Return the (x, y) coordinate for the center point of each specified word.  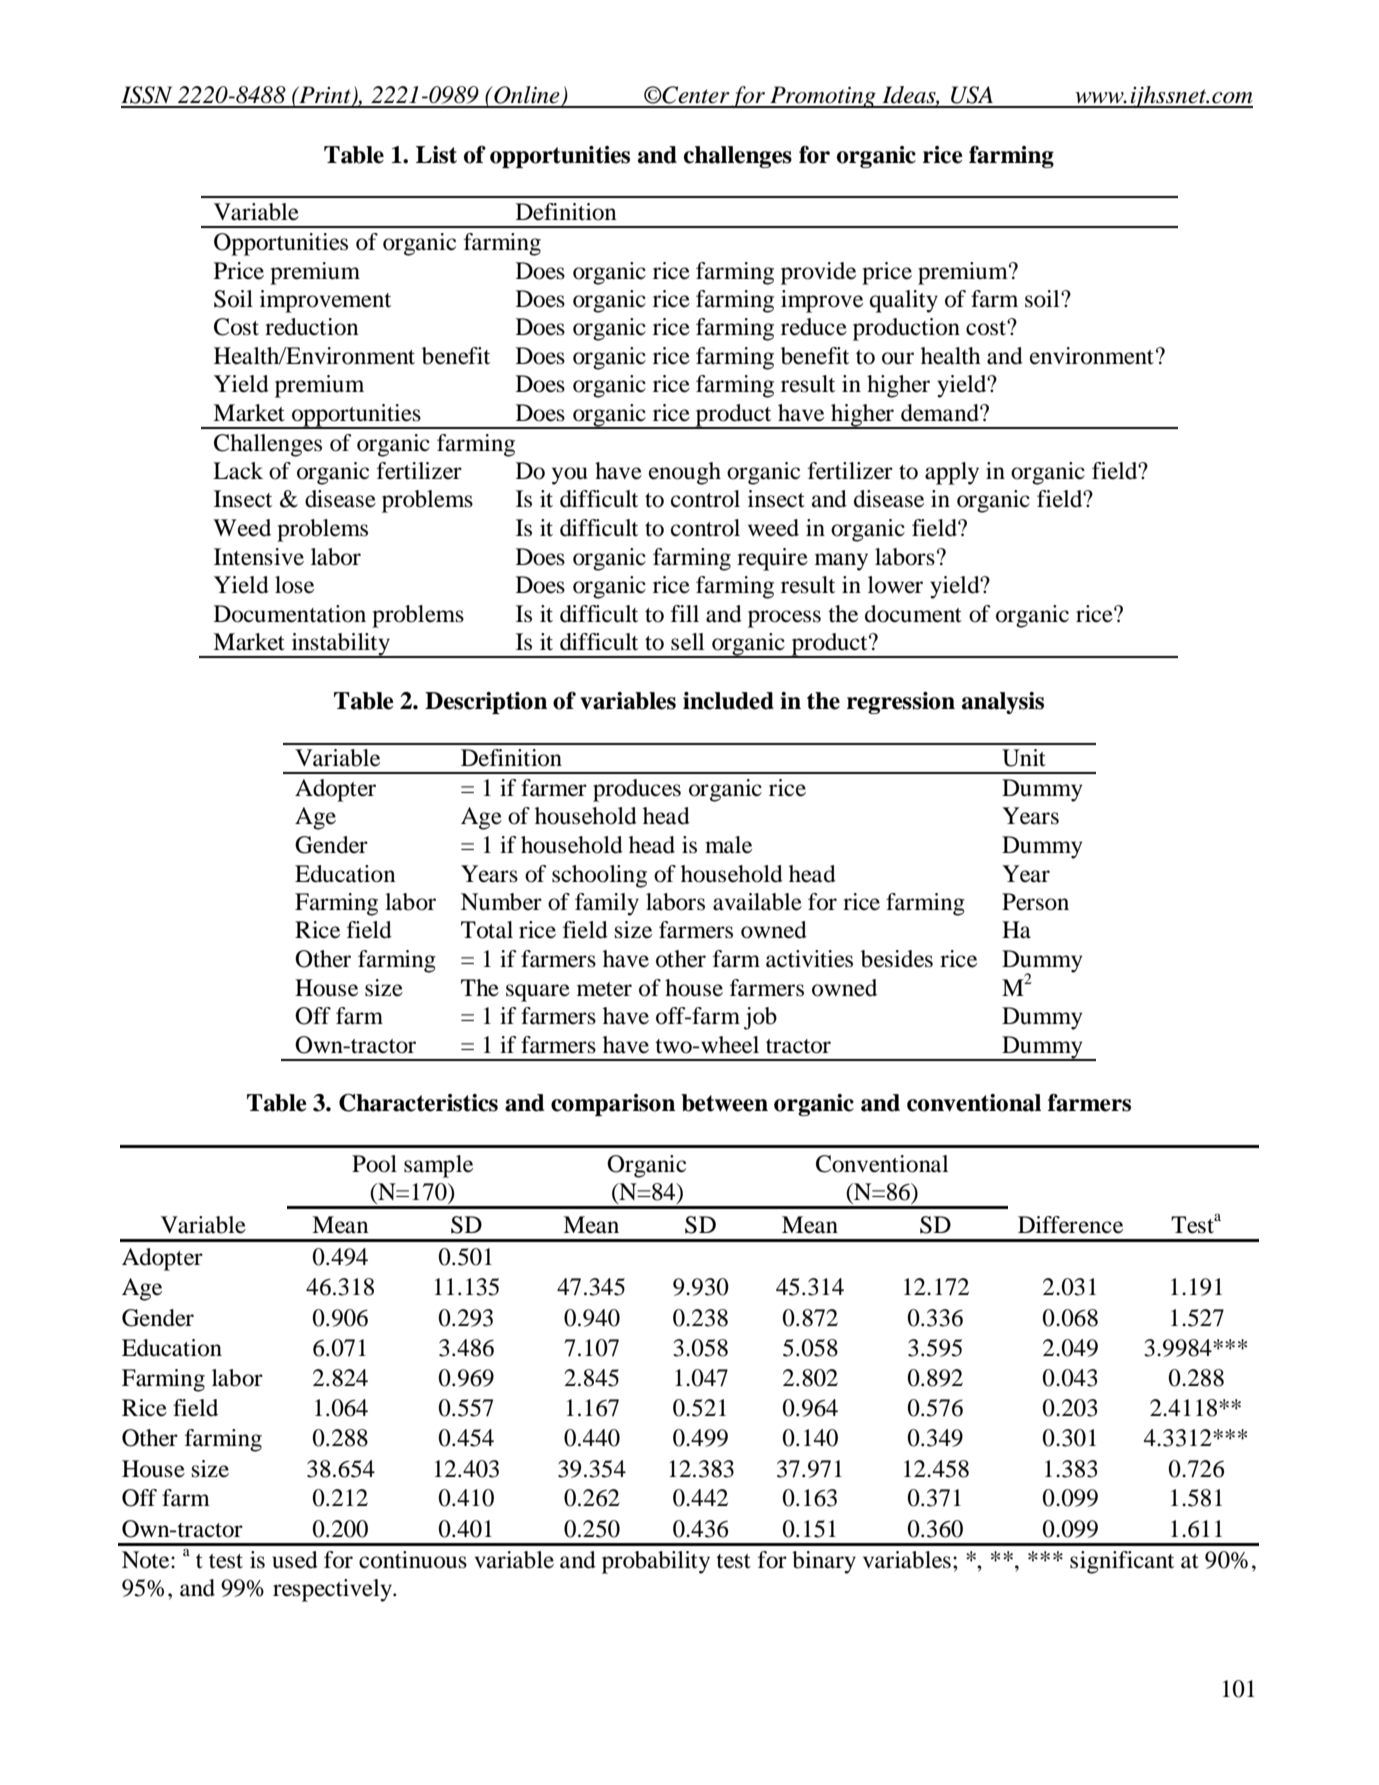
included (728, 701)
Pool (374, 1164)
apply (952, 473)
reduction (312, 327)
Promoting (823, 97)
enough (685, 473)
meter (604, 989)
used (295, 1560)
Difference (1070, 1225)
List (436, 155)
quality (904, 301)
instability (340, 645)
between (724, 1103)
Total (487, 930)
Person (1035, 902)
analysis (1003, 703)
